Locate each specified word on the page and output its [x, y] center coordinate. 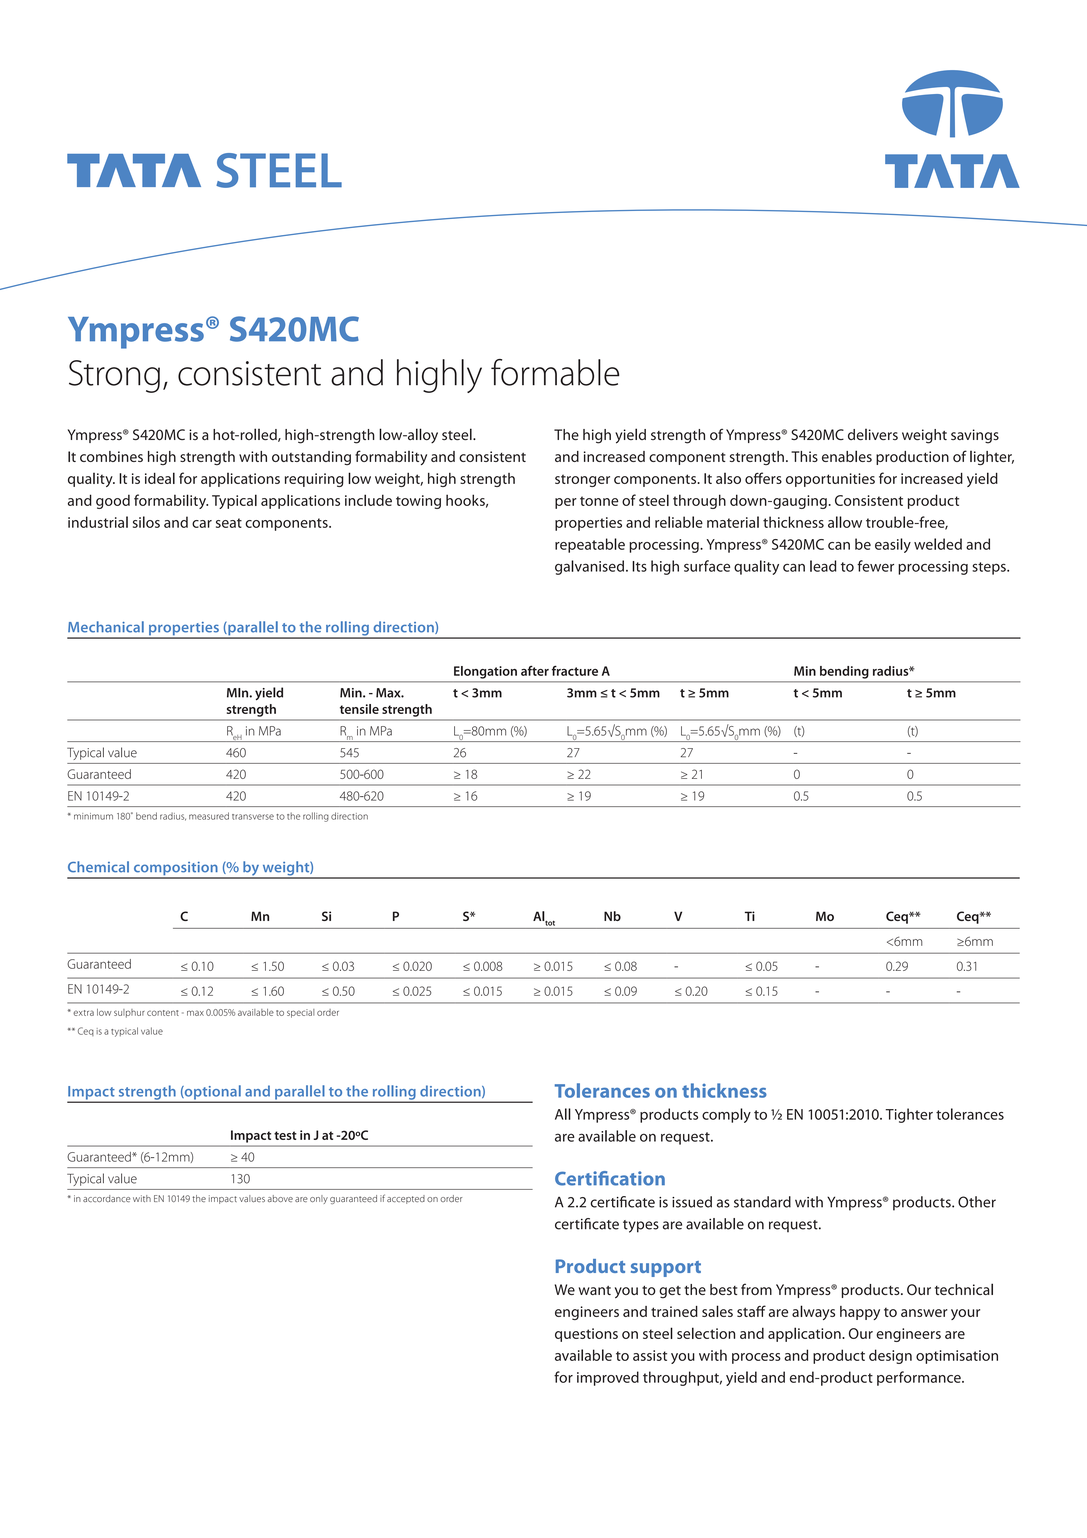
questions [586, 1335]
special [301, 1013]
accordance [107, 1198]
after [535, 670]
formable [555, 372]
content [163, 1013]
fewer [875, 566]
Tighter [909, 1115]
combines [111, 456]
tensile [359, 709]
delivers [873, 434]
